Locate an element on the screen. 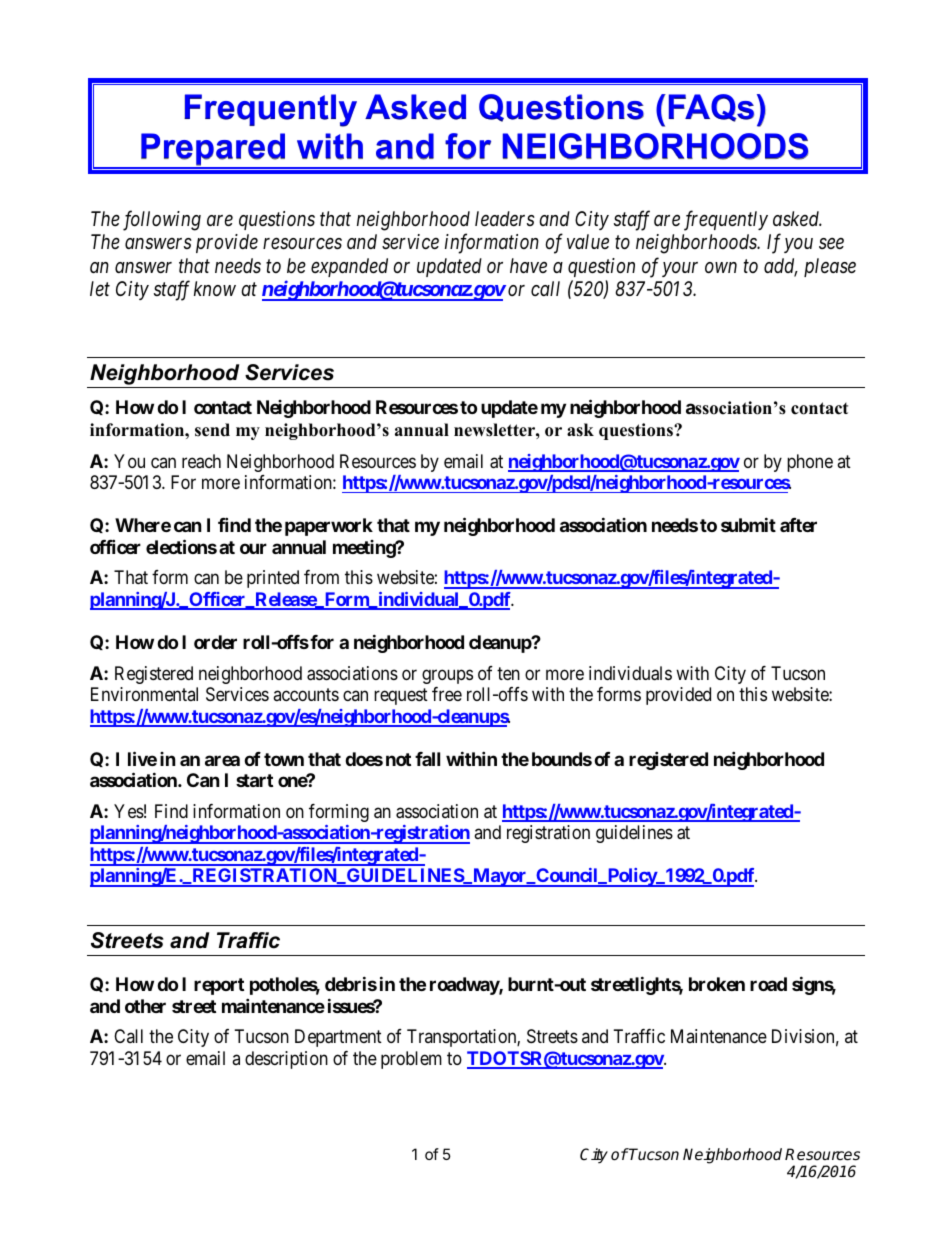 This screenshot has height=1233, width=952. groups is located at coordinates (447, 676).
